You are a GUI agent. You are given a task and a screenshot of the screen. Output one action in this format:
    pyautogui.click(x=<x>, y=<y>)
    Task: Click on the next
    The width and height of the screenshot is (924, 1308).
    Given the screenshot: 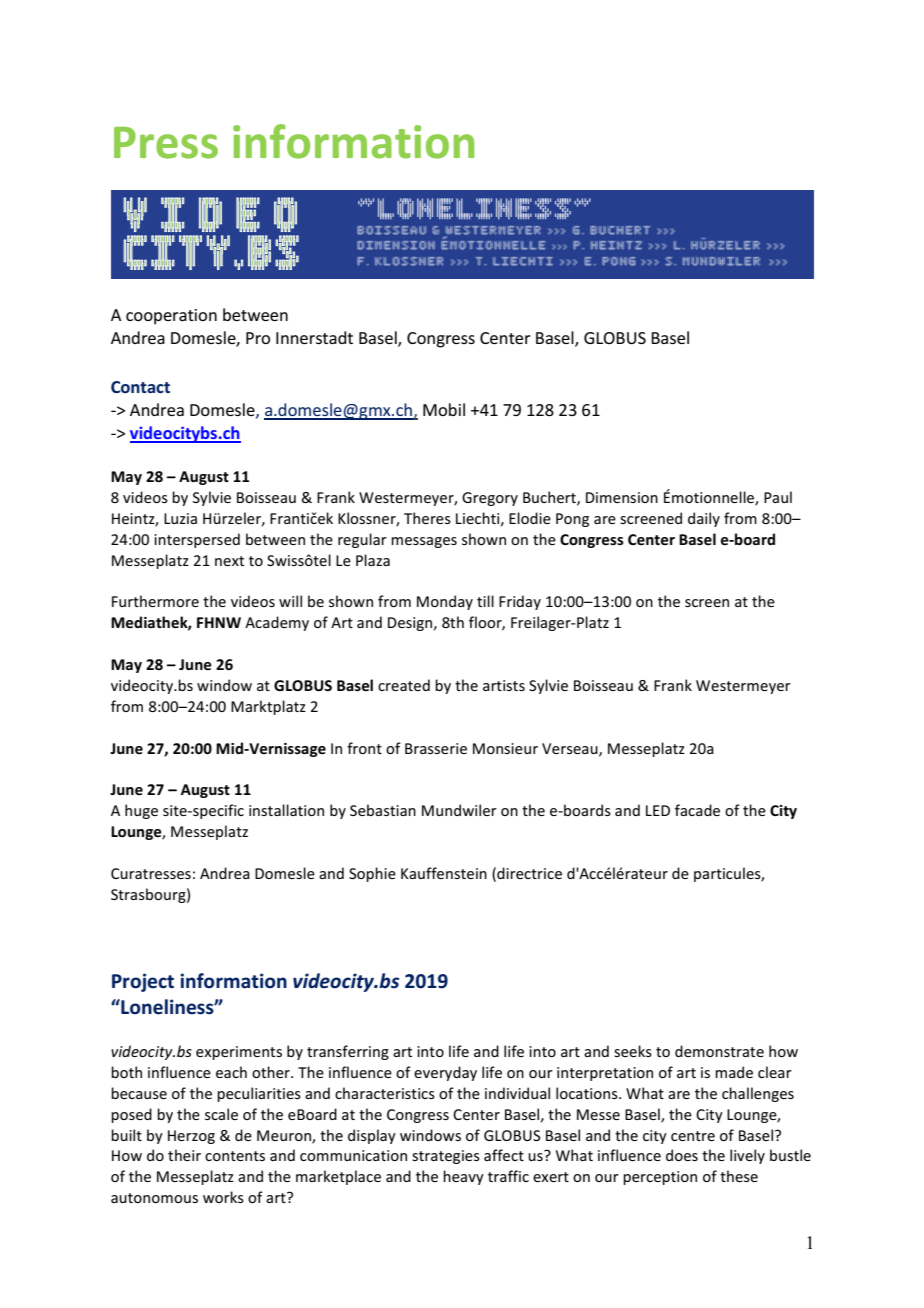 What is the action you would take?
    pyautogui.click(x=229, y=561)
